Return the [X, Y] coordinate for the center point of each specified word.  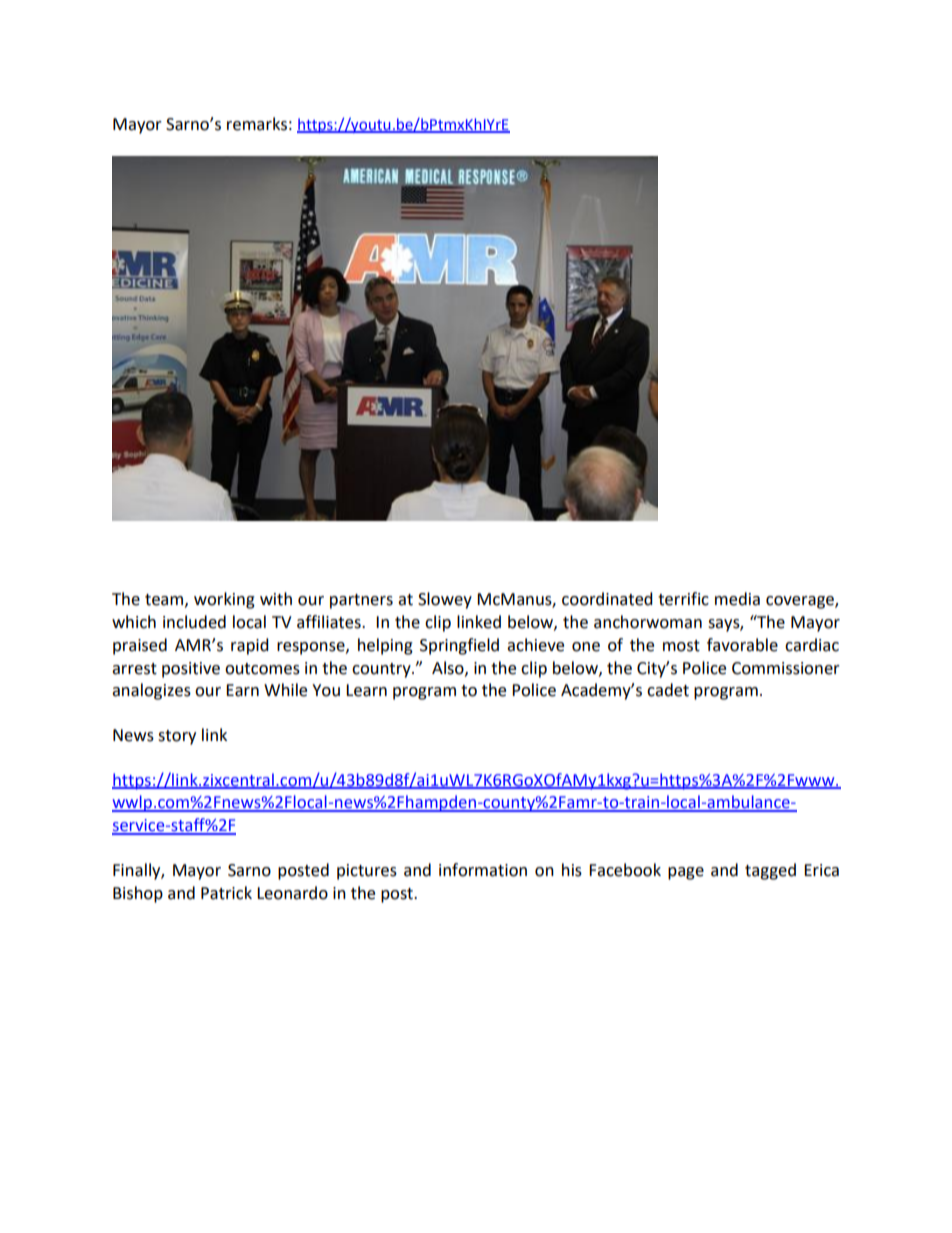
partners [361, 601]
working [224, 600]
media [737, 599]
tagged [770, 871]
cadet [668, 690]
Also [449, 668]
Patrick [226, 893]
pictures [367, 872]
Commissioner [786, 668]
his [572, 870]
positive [191, 670]
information [483, 870]
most [681, 646]
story [177, 737]
